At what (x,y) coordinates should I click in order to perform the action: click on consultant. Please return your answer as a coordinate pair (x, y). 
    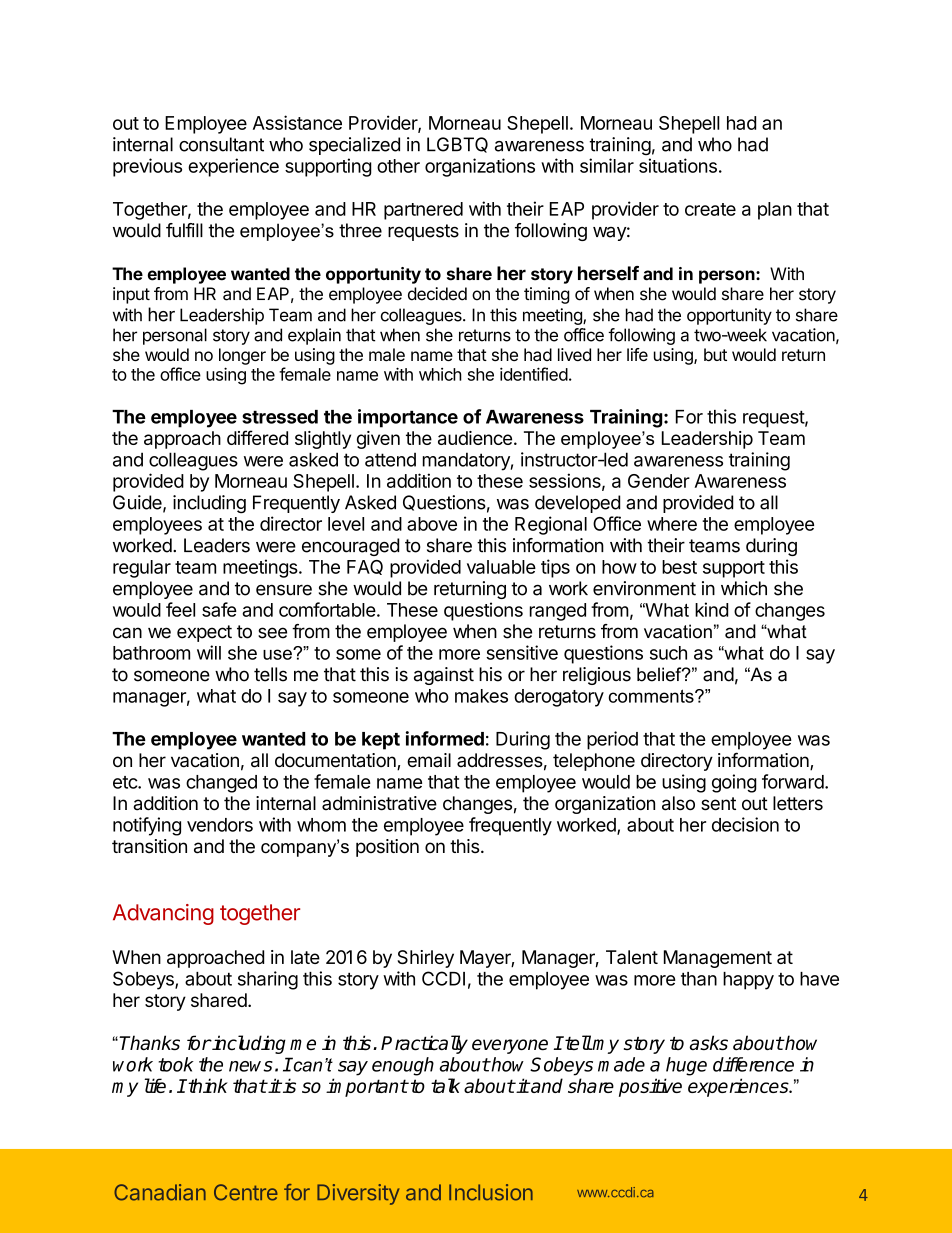
    Looking at the image, I should click on (221, 144).
